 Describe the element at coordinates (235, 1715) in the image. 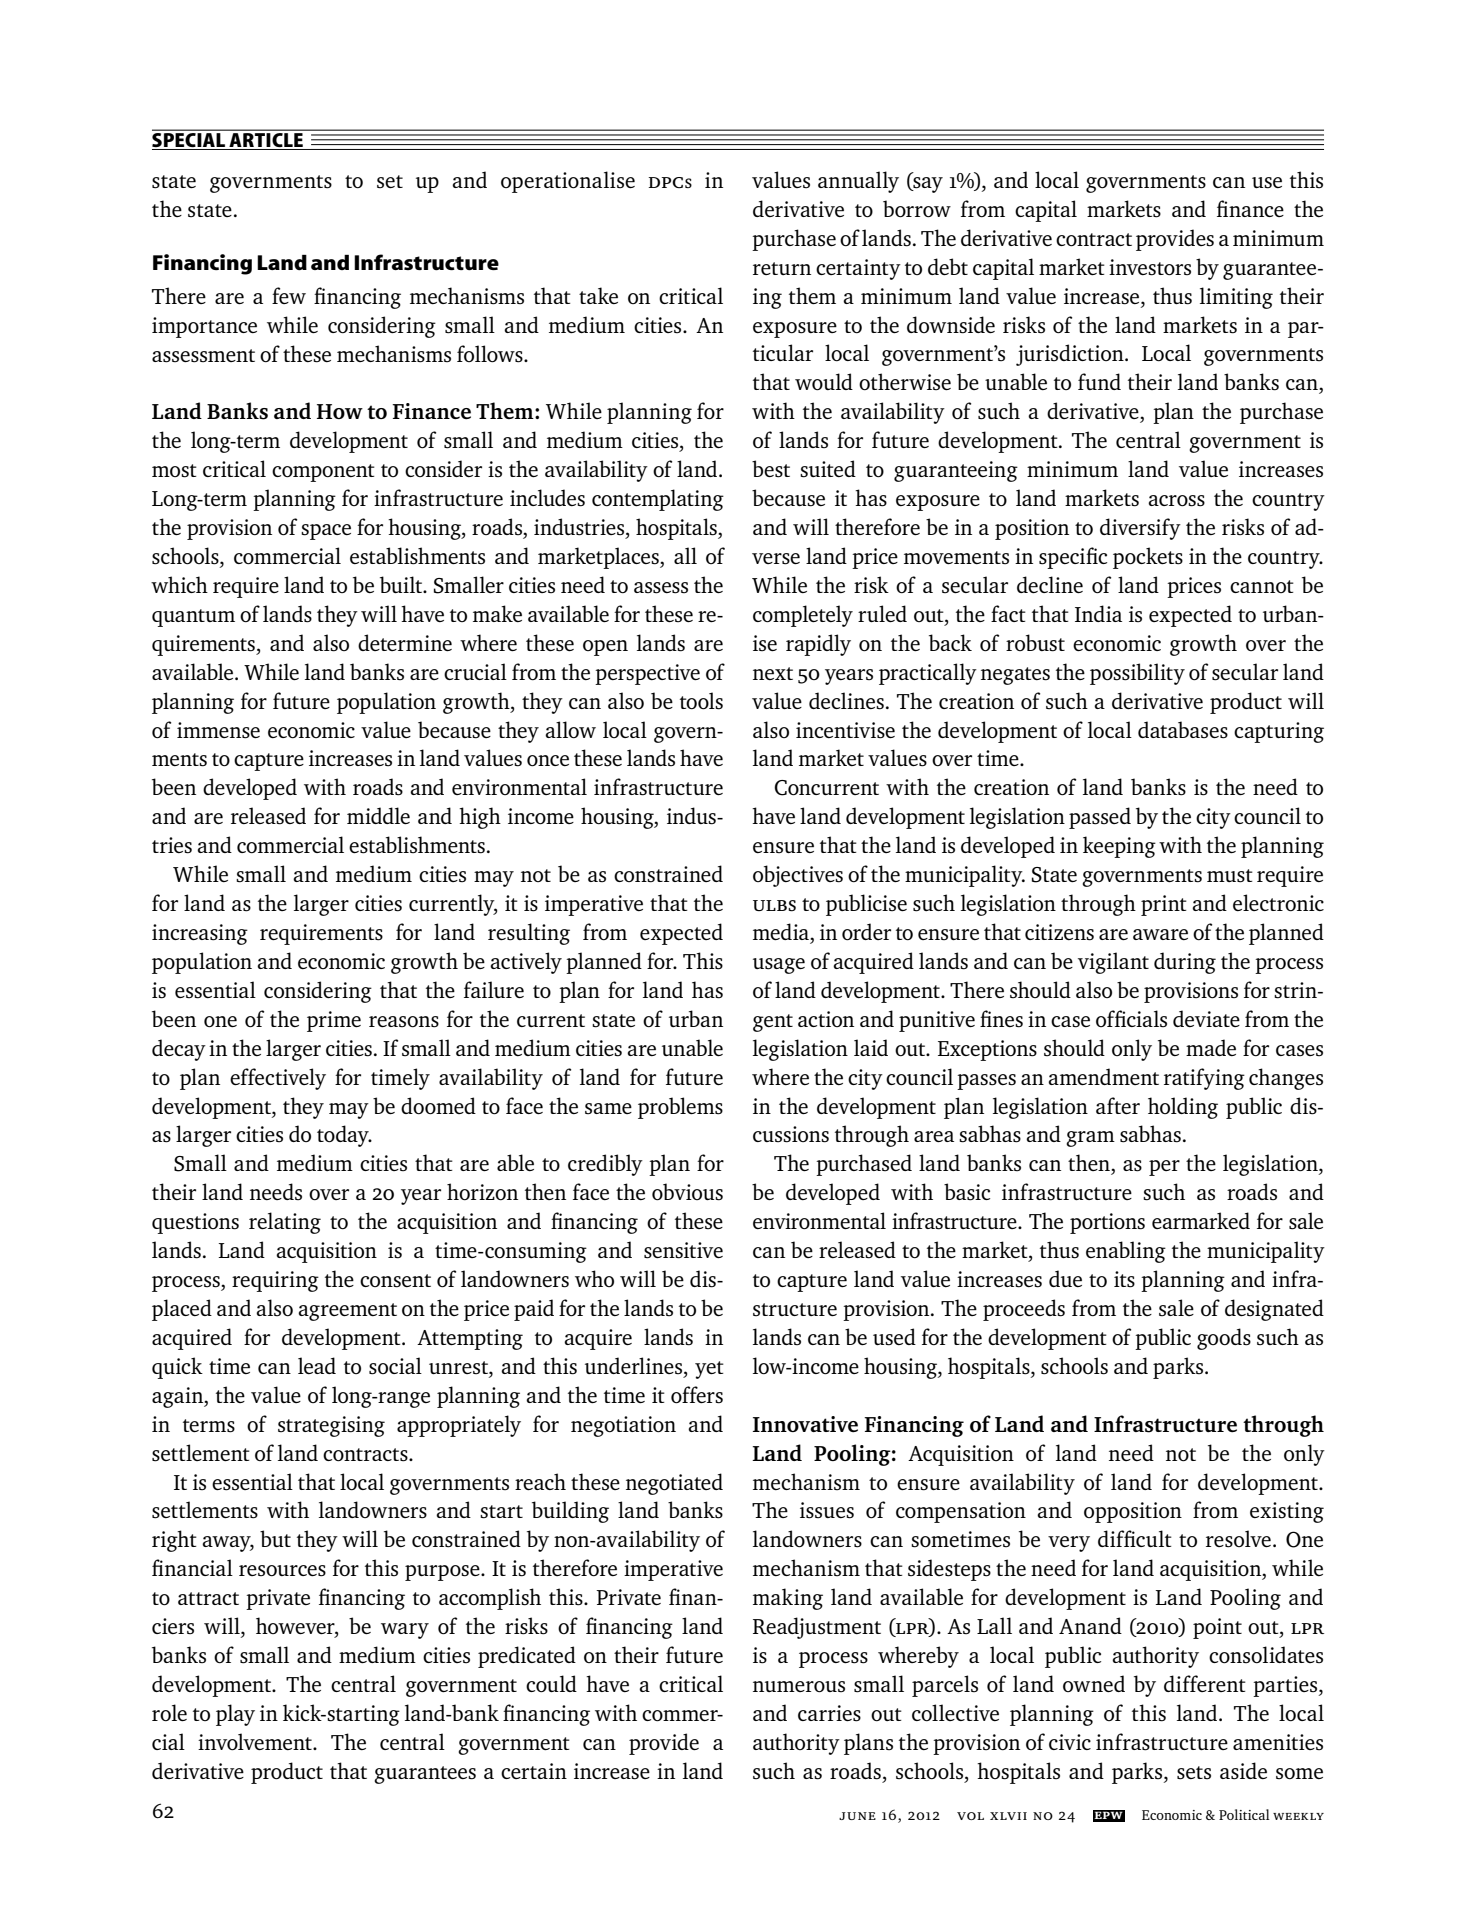

I see `play` at that location.
